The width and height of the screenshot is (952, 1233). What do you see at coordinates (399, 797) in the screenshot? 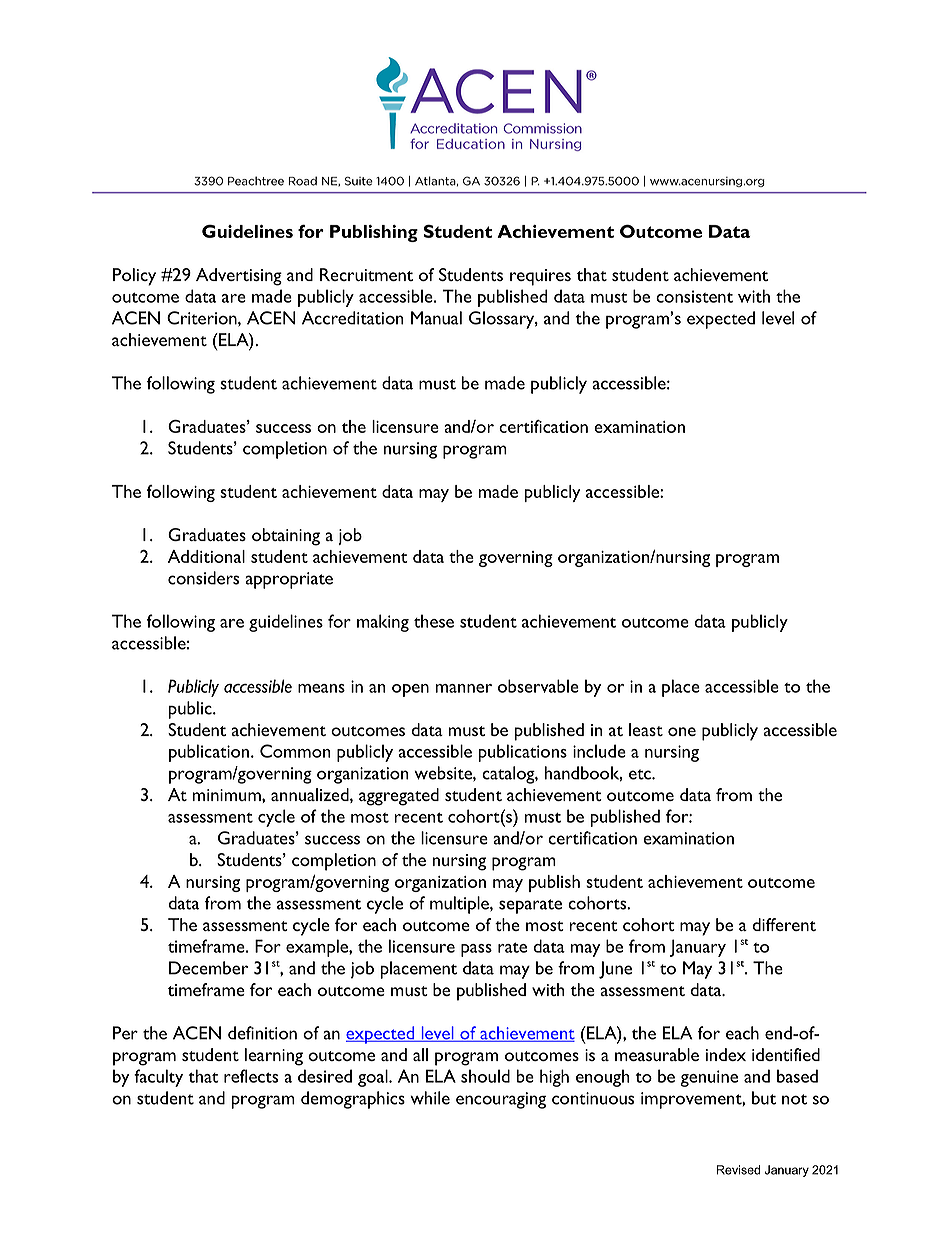
I see `aggregated` at bounding box center [399, 797].
